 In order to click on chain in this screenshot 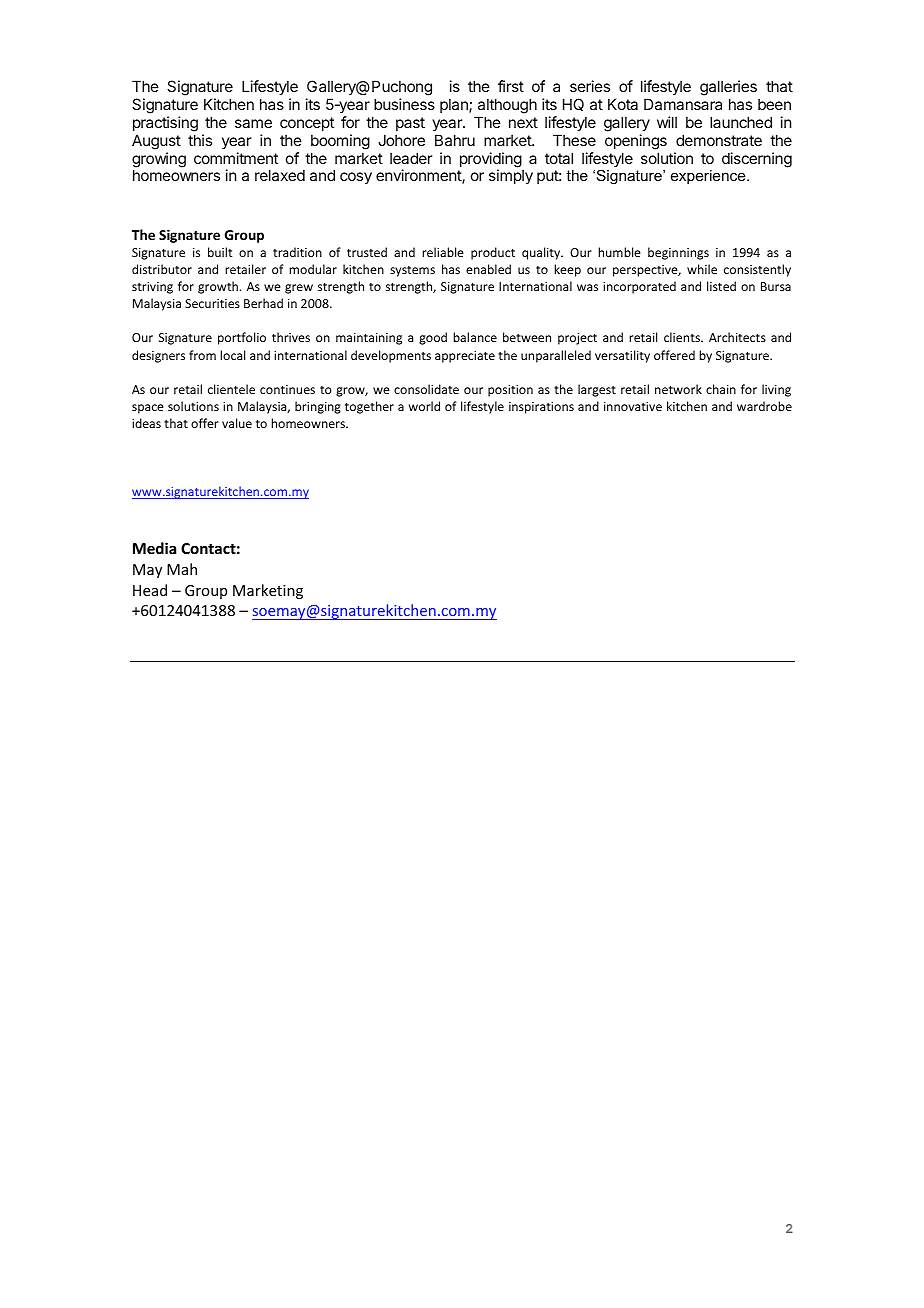, I will do `click(721, 389)`.
